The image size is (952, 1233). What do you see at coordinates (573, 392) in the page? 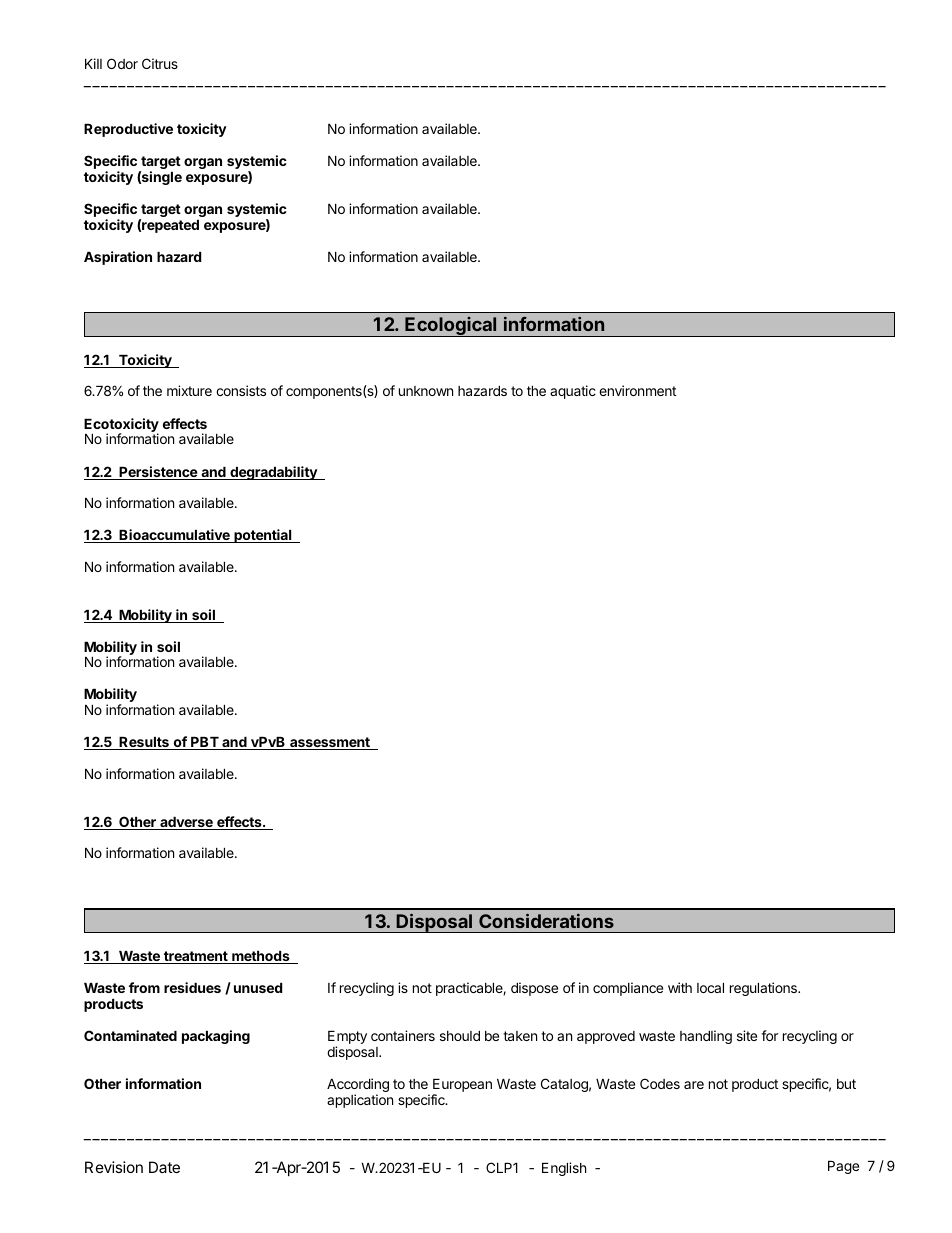
I see `aquatic` at bounding box center [573, 392].
